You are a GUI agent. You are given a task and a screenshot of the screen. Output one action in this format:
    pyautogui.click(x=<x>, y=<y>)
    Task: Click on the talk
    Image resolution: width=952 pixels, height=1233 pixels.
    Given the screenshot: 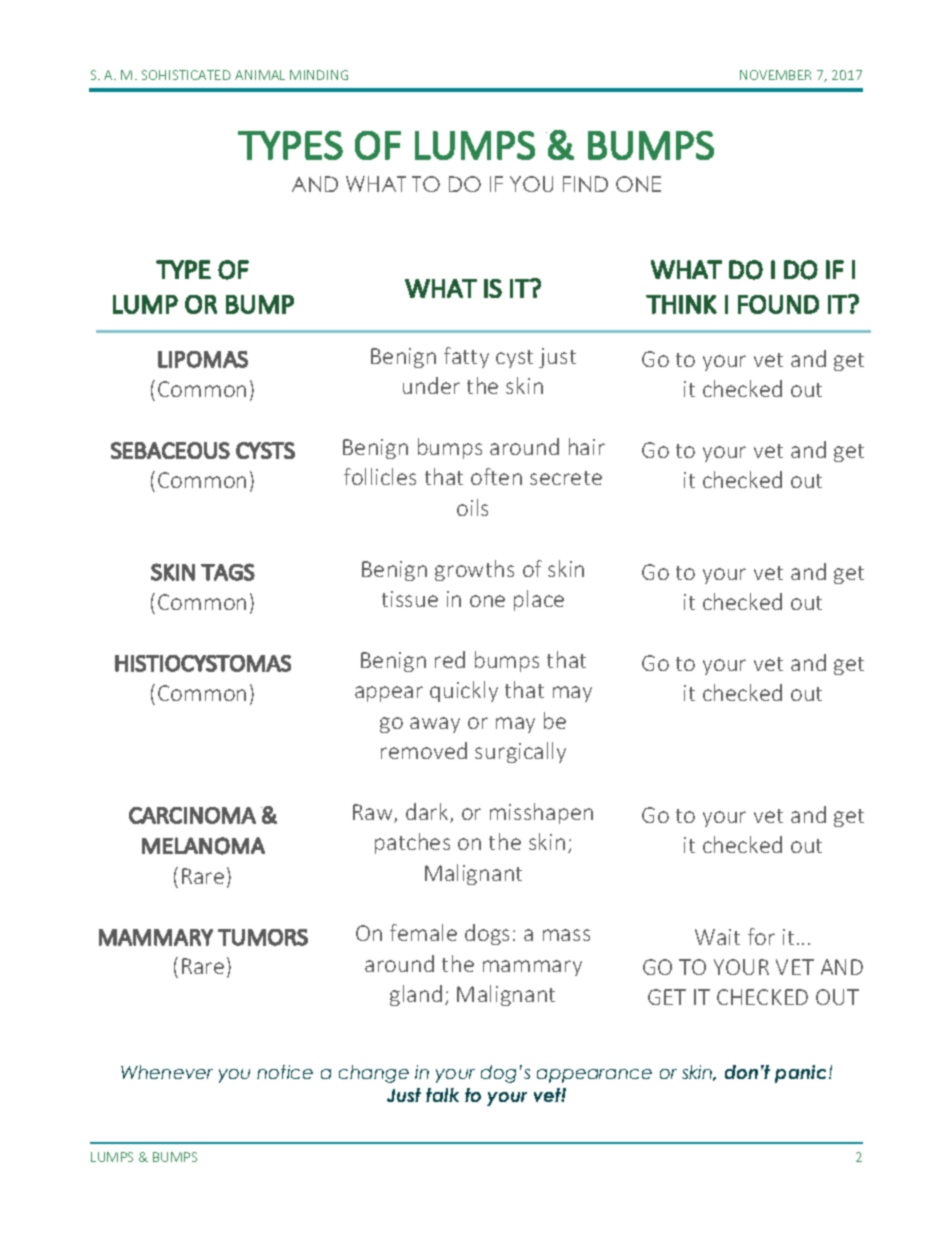 What is the action you would take?
    pyautogui.click(x=442, y=1095)
